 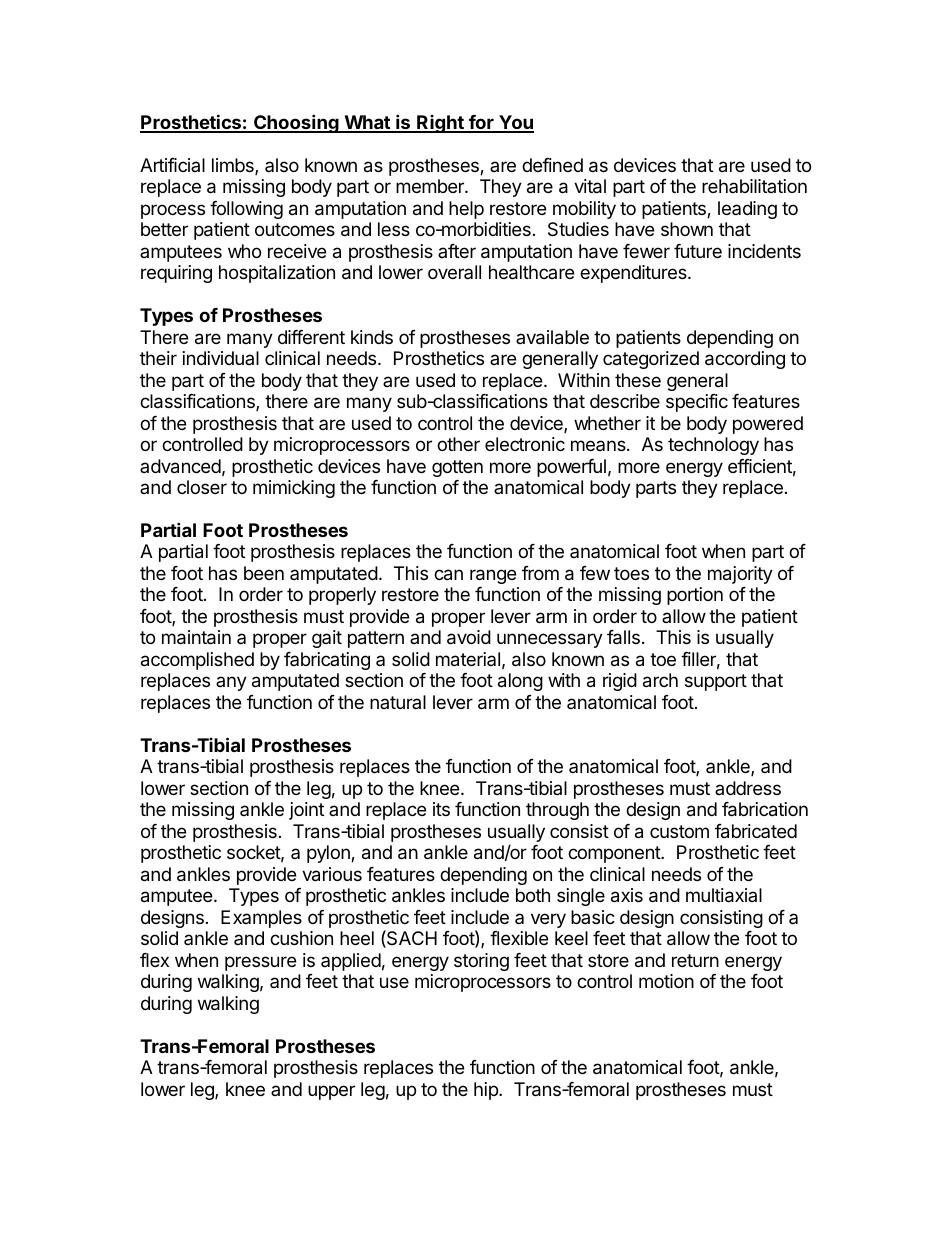 What do you see at coordinates (651, 360) in the screenshot?
I see `categorized` at bounding box center [651, 360].
